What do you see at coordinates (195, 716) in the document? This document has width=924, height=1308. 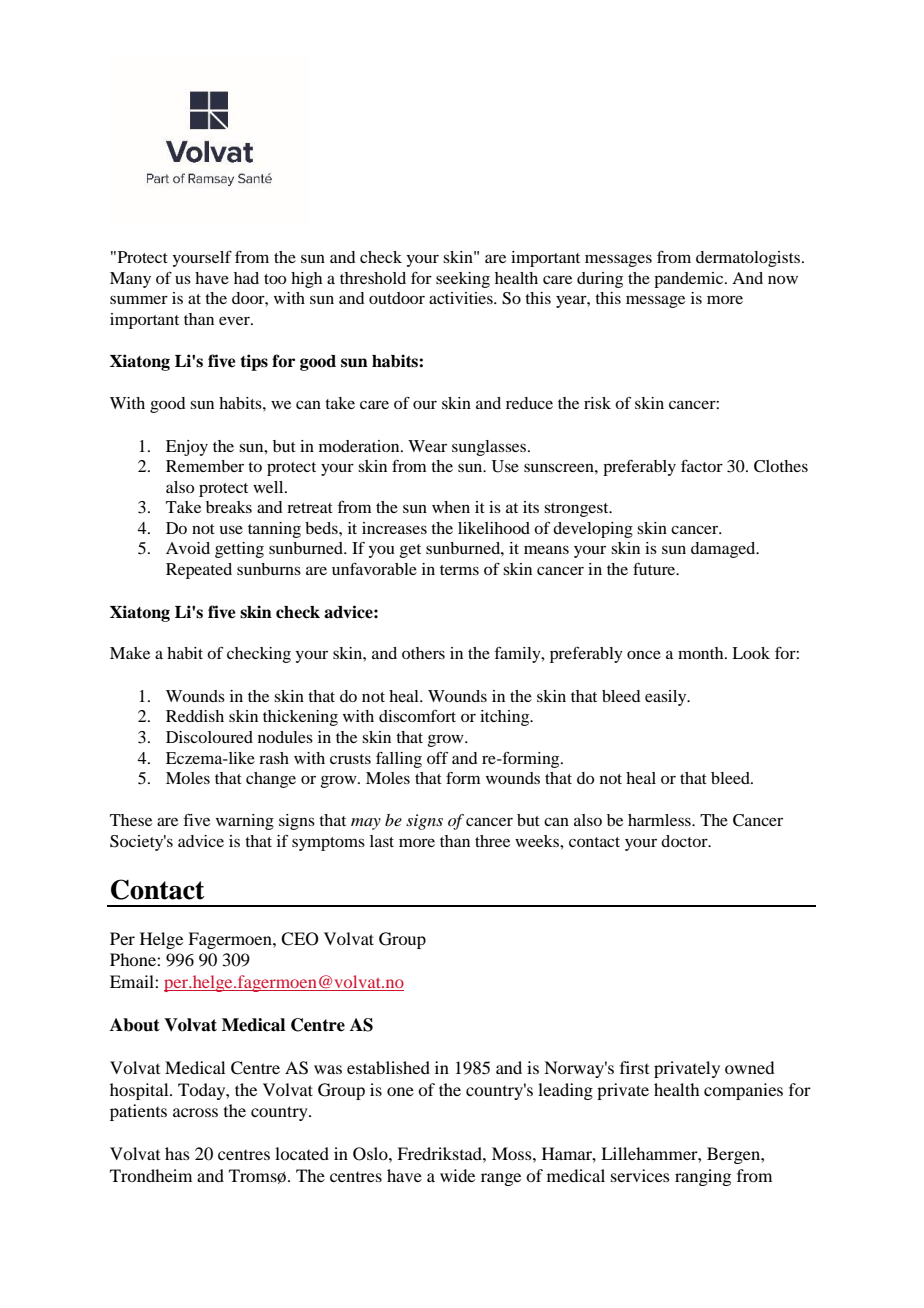 I see `Reddish` at bounding box center [195, 716].
